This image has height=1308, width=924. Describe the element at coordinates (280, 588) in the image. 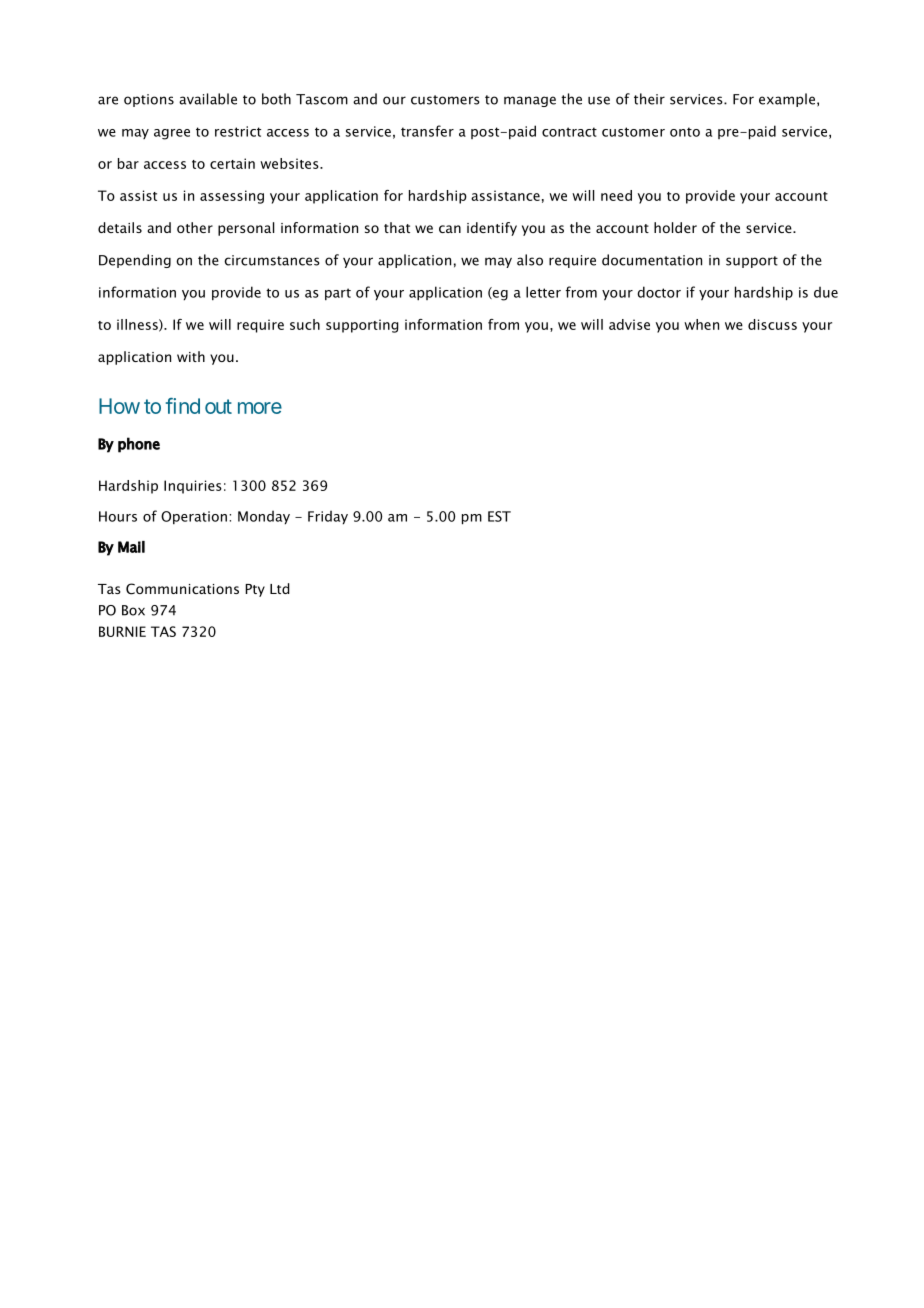

I see `Ltd` at that location.
